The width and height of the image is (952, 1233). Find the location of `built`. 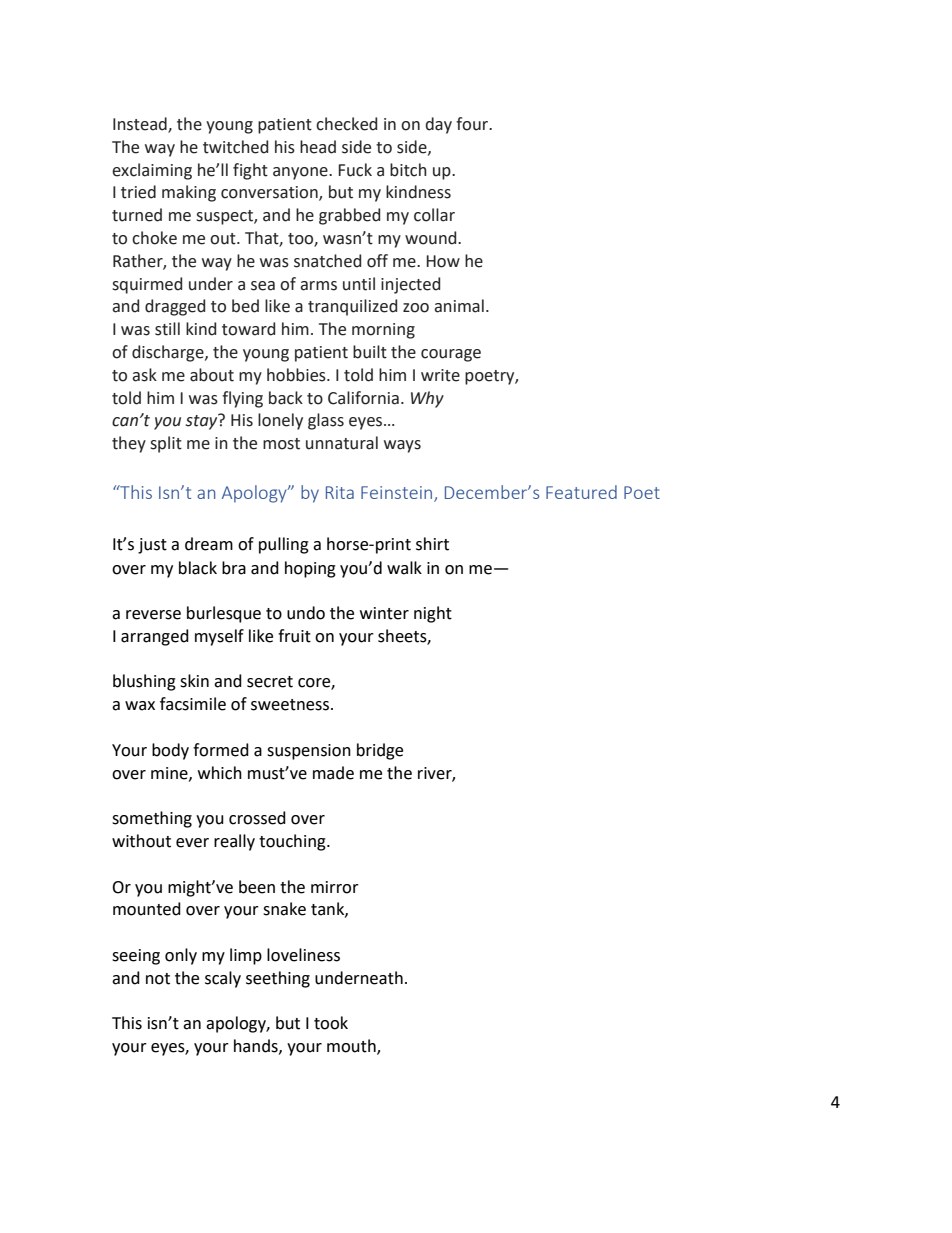

built is located at coordinates (370, 352).
